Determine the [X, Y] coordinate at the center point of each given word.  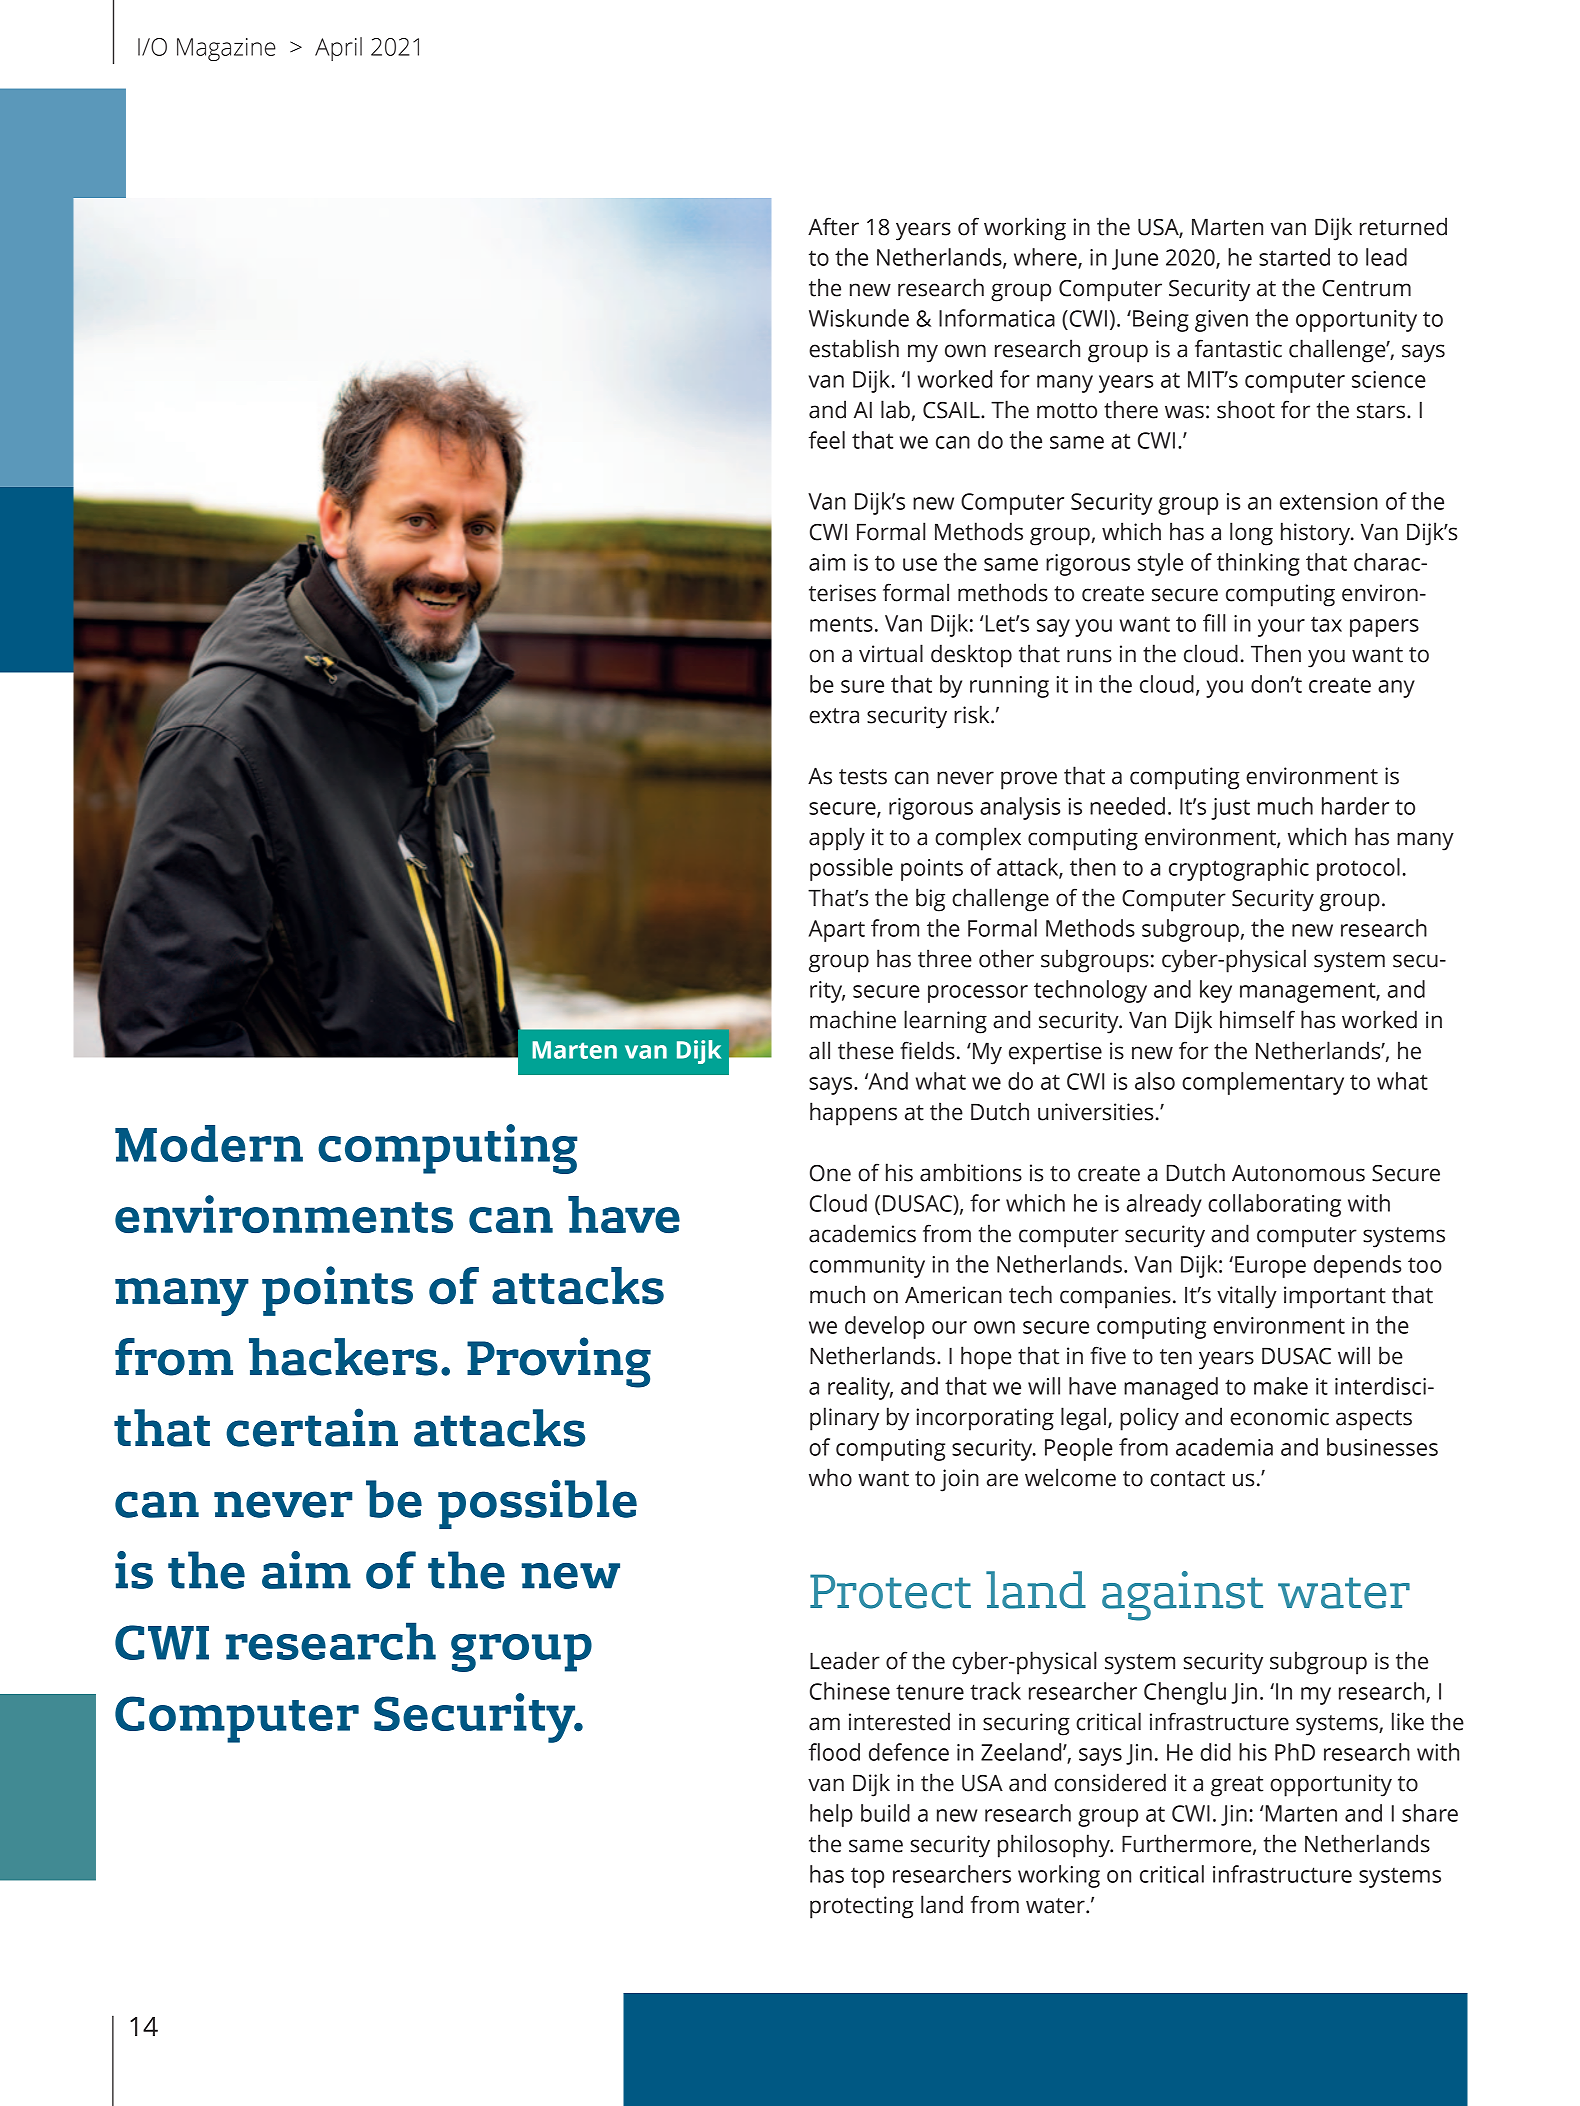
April [338, 49]
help [831, 1815]
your [1281, 628]
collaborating [1274, 1205]
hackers [343, 1357]
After [833, 226]
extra [834, 716]
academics [862, 1233]
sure [862, 686]
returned [1403, 226]
